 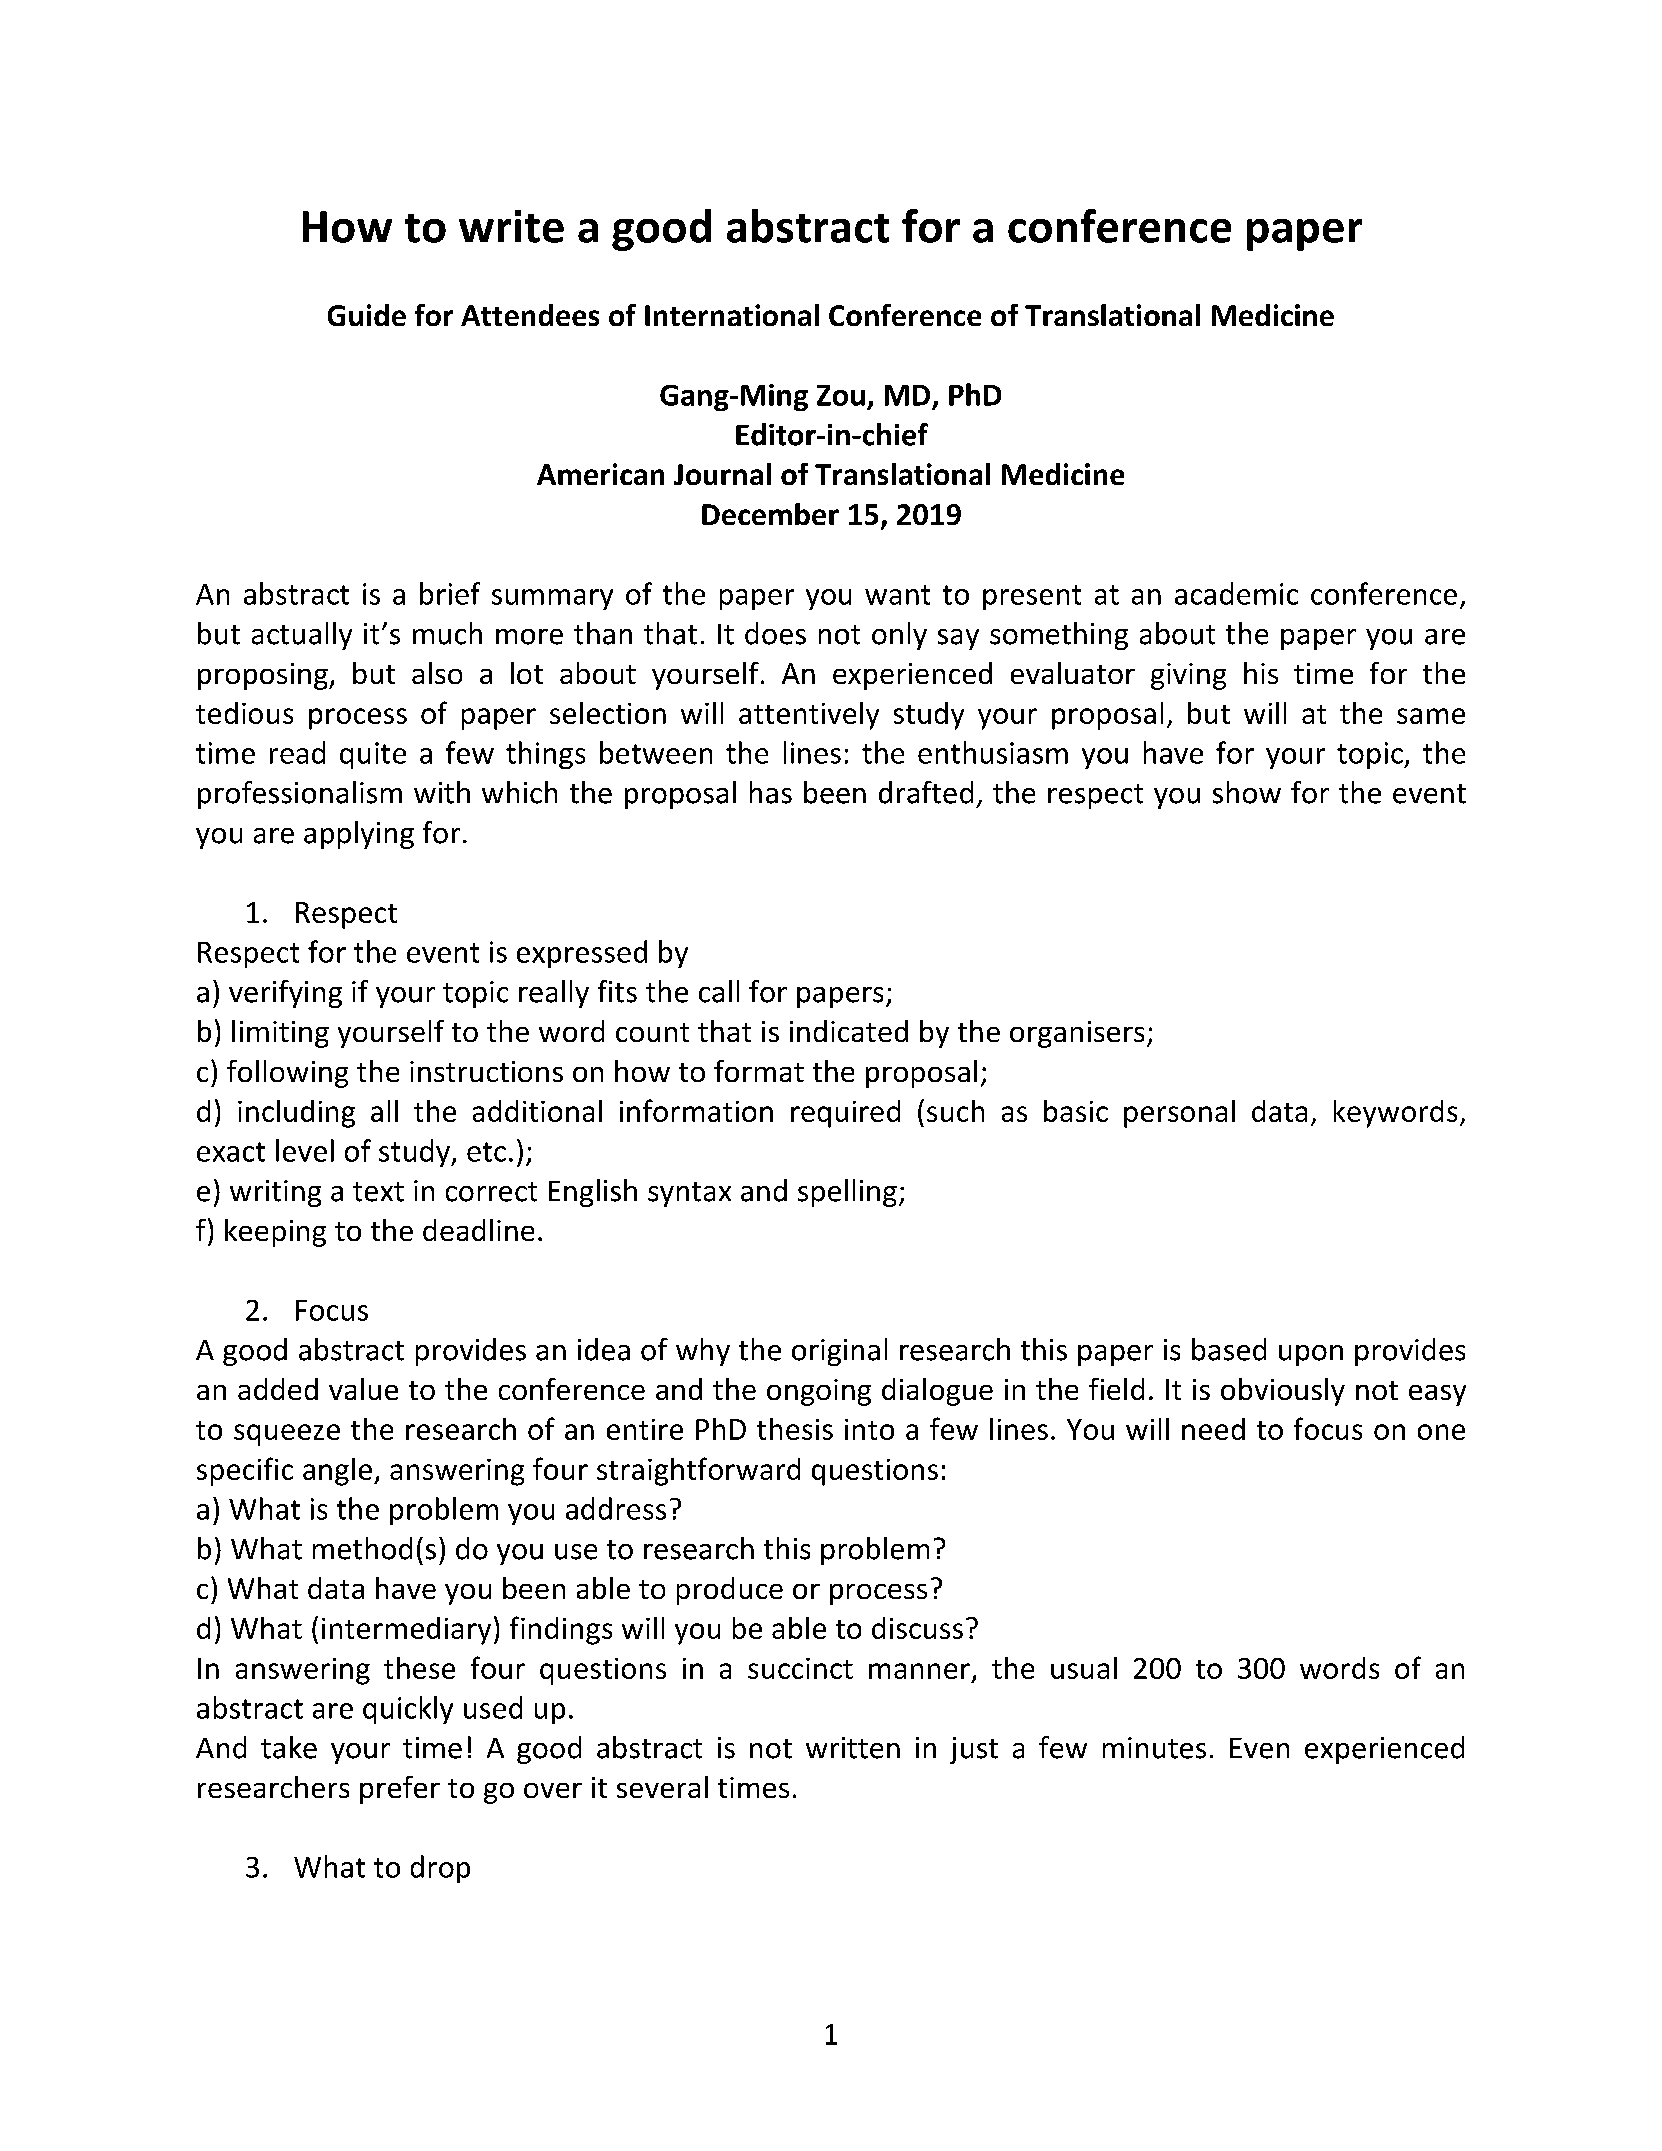 What do you see at coordinates (1236, 593) in the screenshot?
I see `academic` at bounding box center [1236, 593].
